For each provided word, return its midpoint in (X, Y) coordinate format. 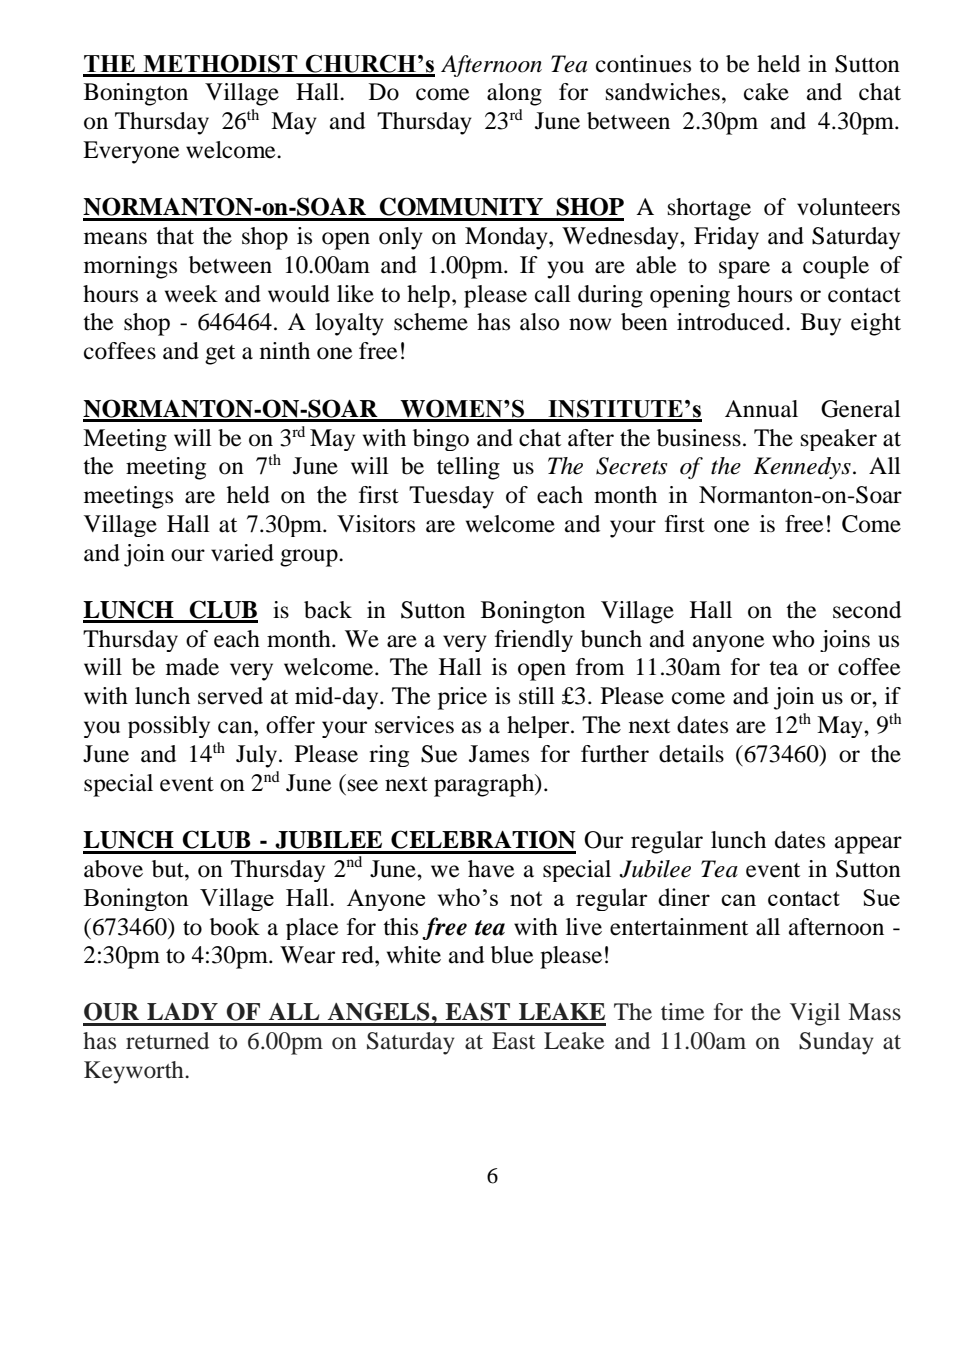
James (499, 754)
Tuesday (451, 497)
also (539, 322)
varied (242, 553)
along (514, 94)
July (256, 756)
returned (167, 1041)
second (867, 610)
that (175, 236)
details (691, 754)
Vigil (815, 1014)
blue (512, 955)
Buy (821, 324)
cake (766, 92)
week (191, 294)
